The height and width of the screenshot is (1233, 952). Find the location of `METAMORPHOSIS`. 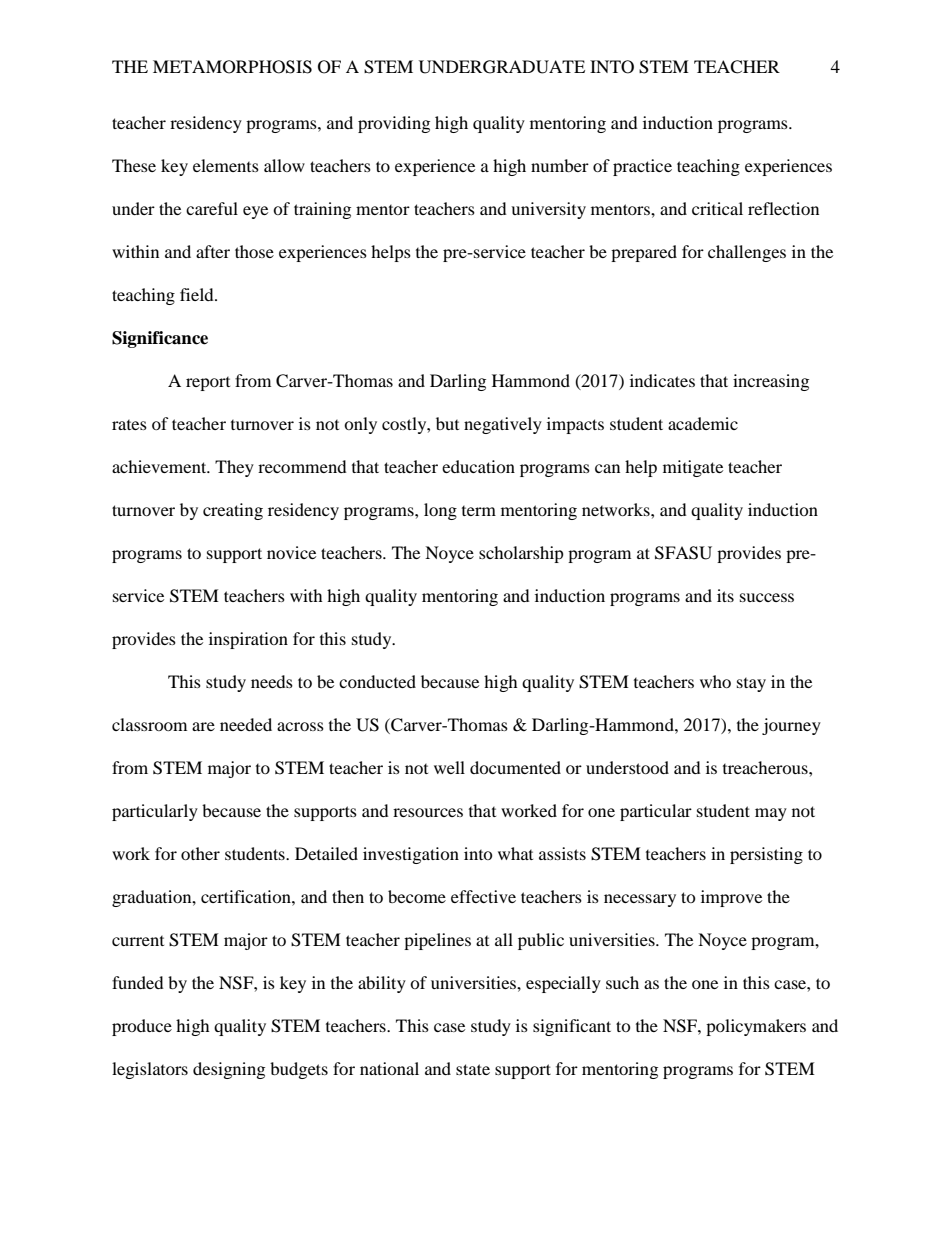

METAMORPHOSIS is located at coordinates (232, 67).
